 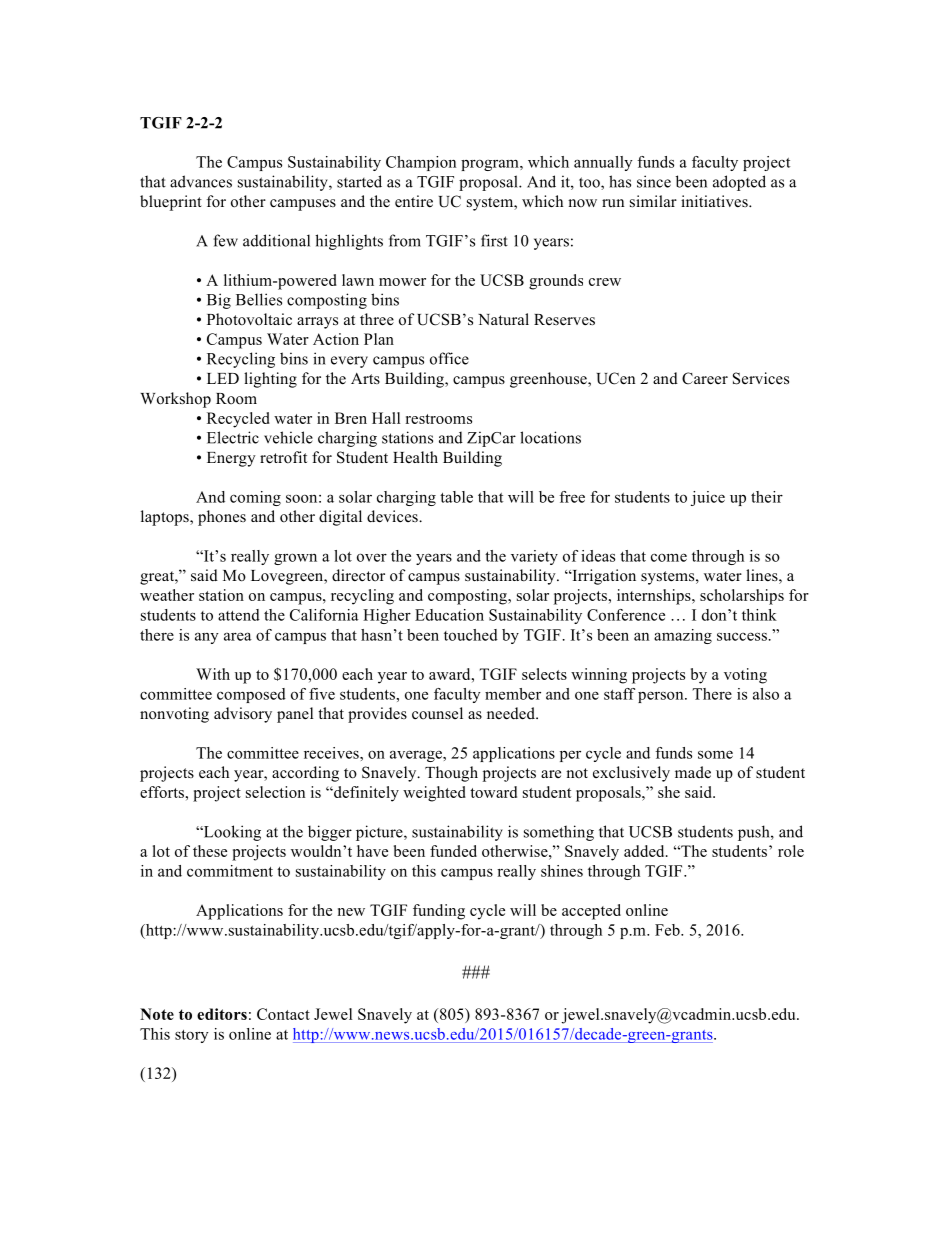 I want to click on editors, so click(x=222, y=1014).
